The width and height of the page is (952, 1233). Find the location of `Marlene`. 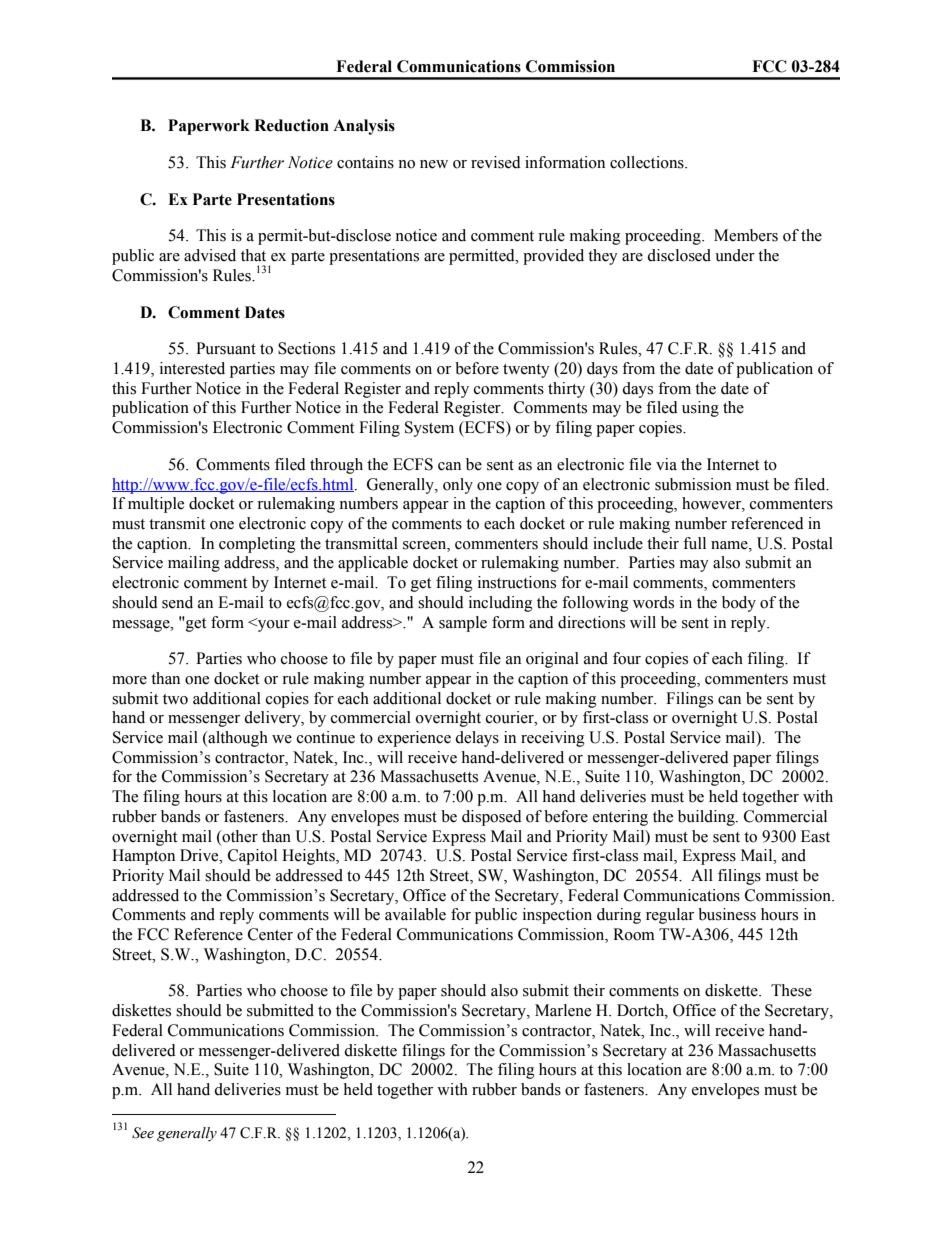

Marlene is located at coordinates (563, 1010).
